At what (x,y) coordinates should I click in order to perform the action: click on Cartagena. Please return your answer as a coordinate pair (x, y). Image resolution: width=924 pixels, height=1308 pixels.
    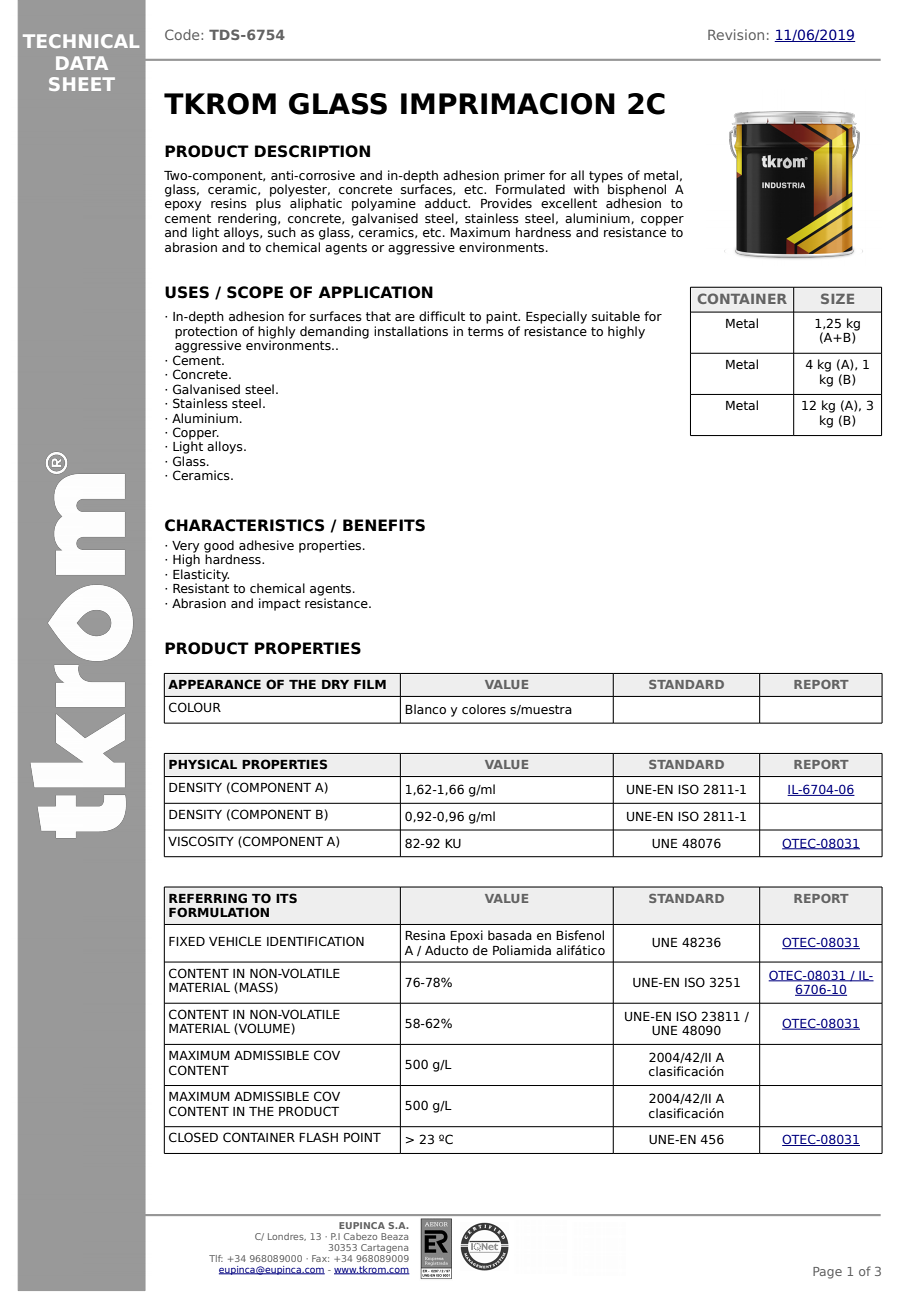
    Looking at the image, I should click on (383, 1250).
